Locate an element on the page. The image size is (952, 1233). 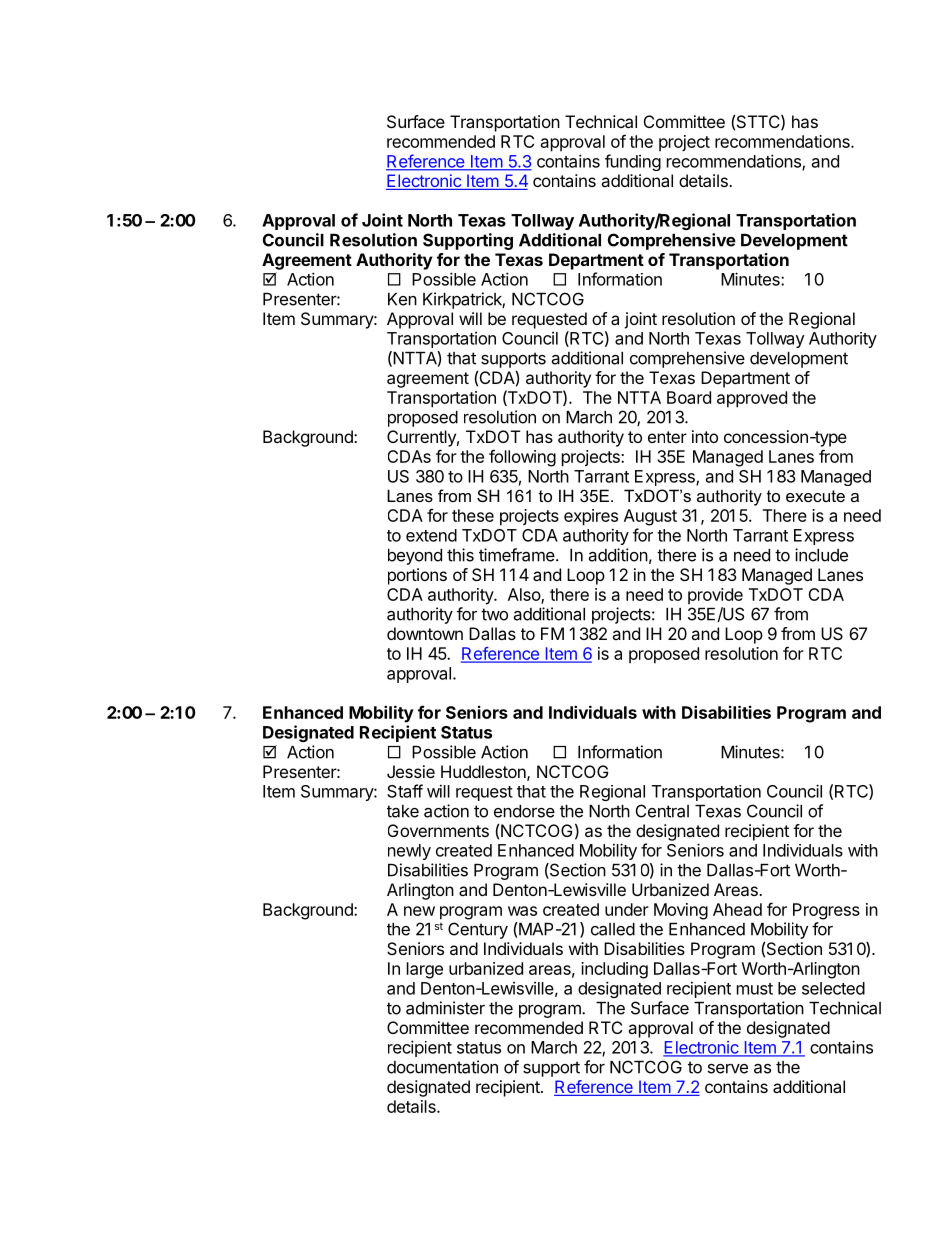
Ken is located at coordinates (402, 299).
